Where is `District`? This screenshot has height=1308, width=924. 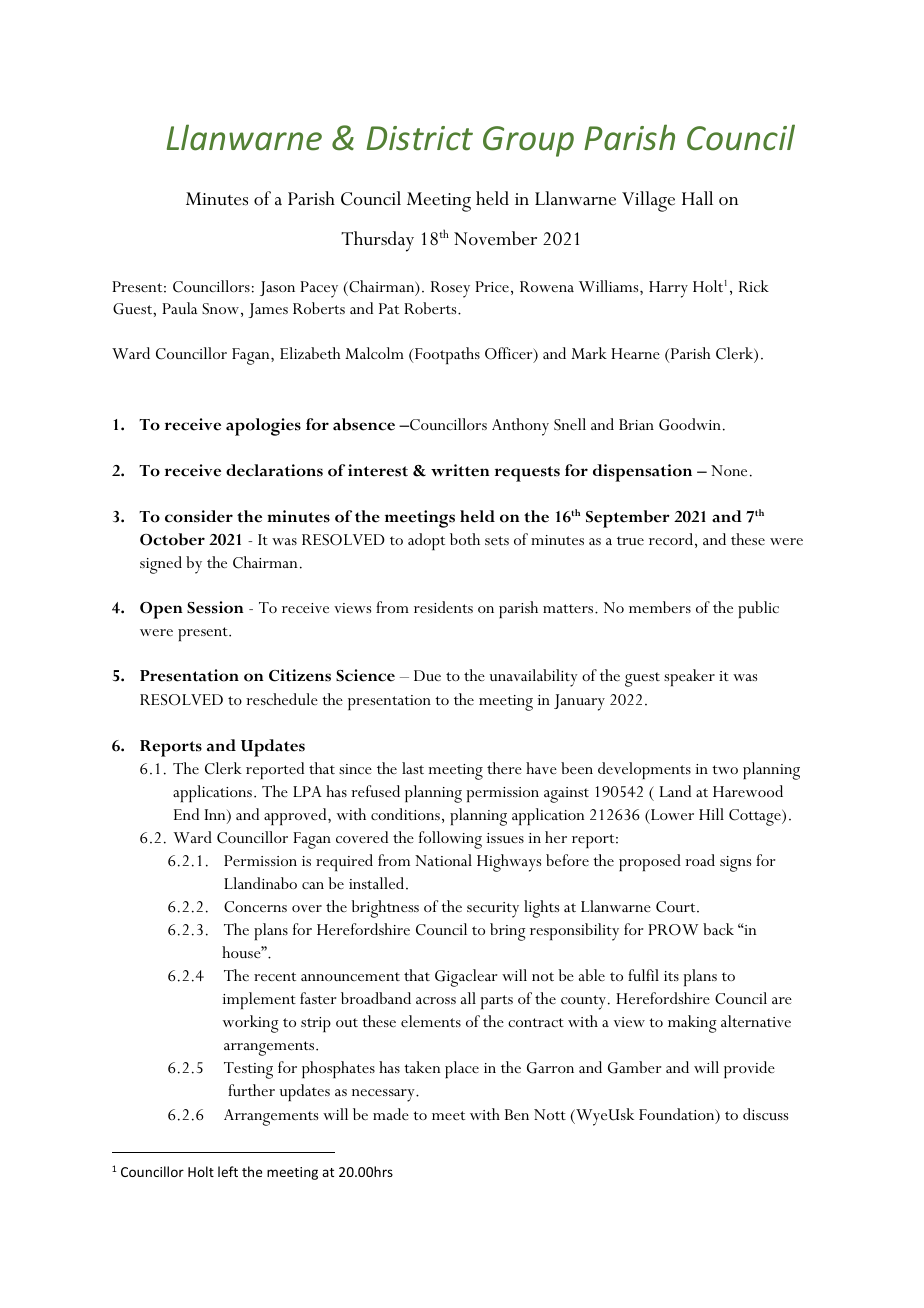
District is located at coordinates (420, 138).
